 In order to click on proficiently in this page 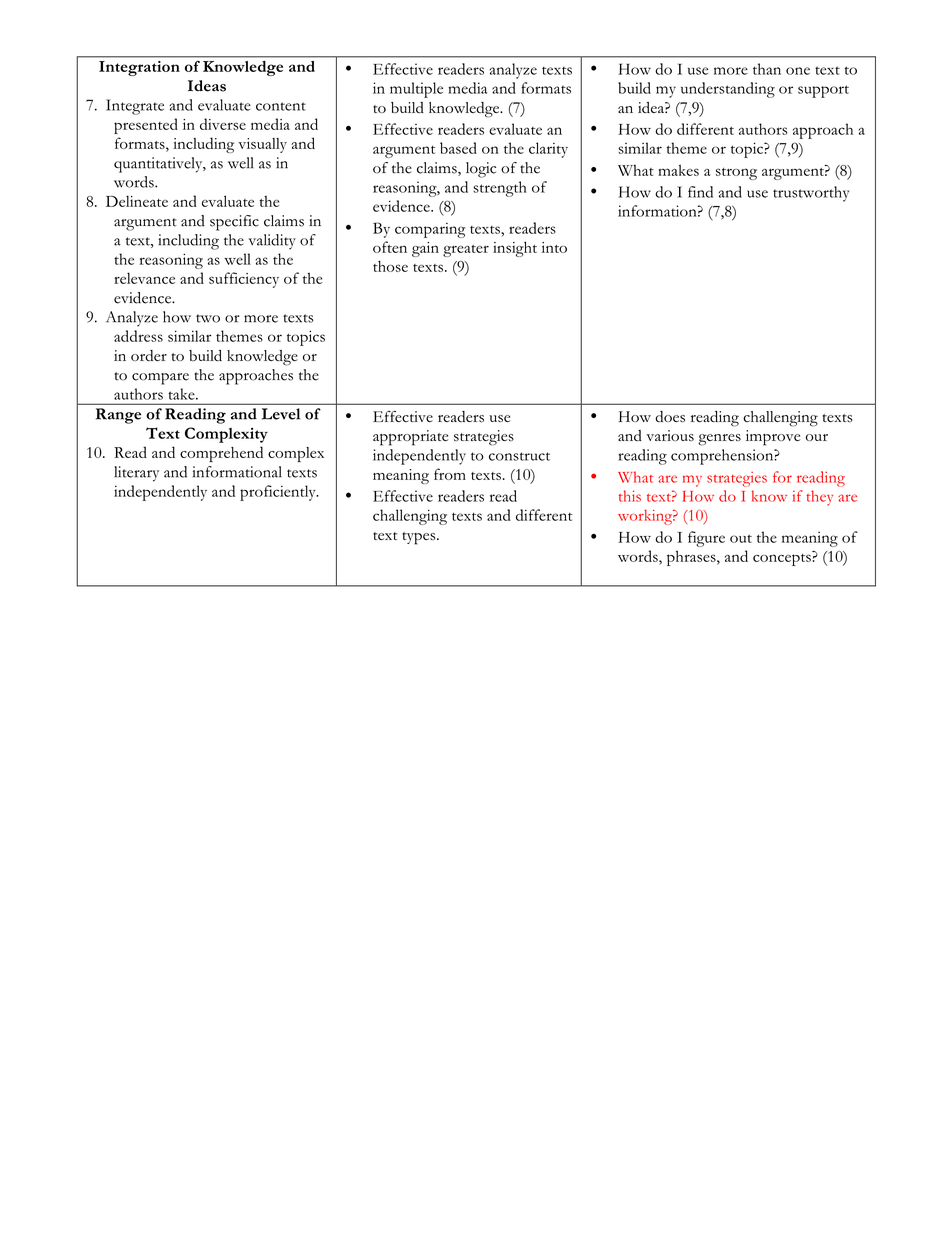, I will do `click(279, 493)`.
